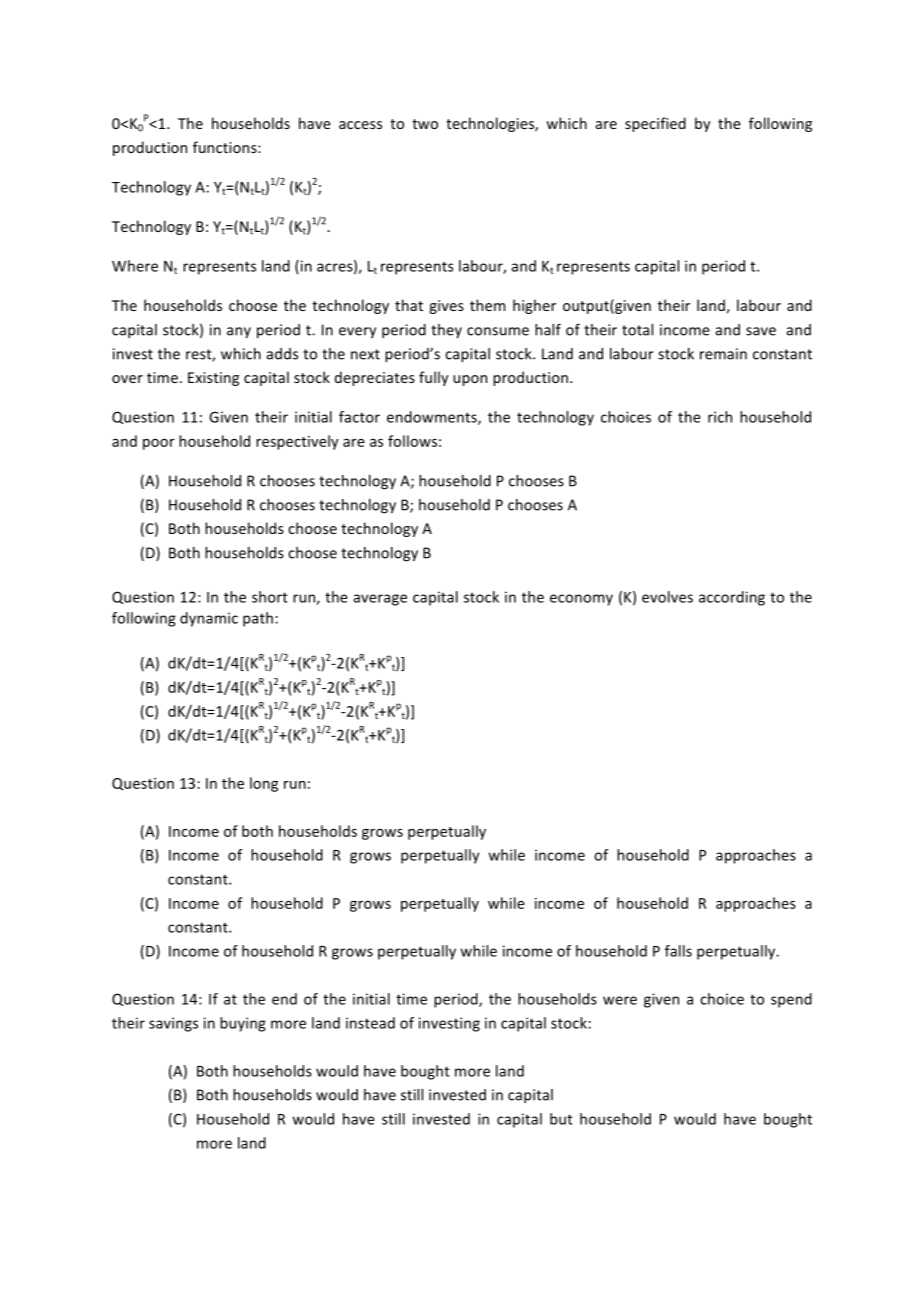 This screenshot has width=924, height=1308. What do you see at coordinates (561, 1119) in the screenshot?
I see `but` at bounding box center [561, 1119].
